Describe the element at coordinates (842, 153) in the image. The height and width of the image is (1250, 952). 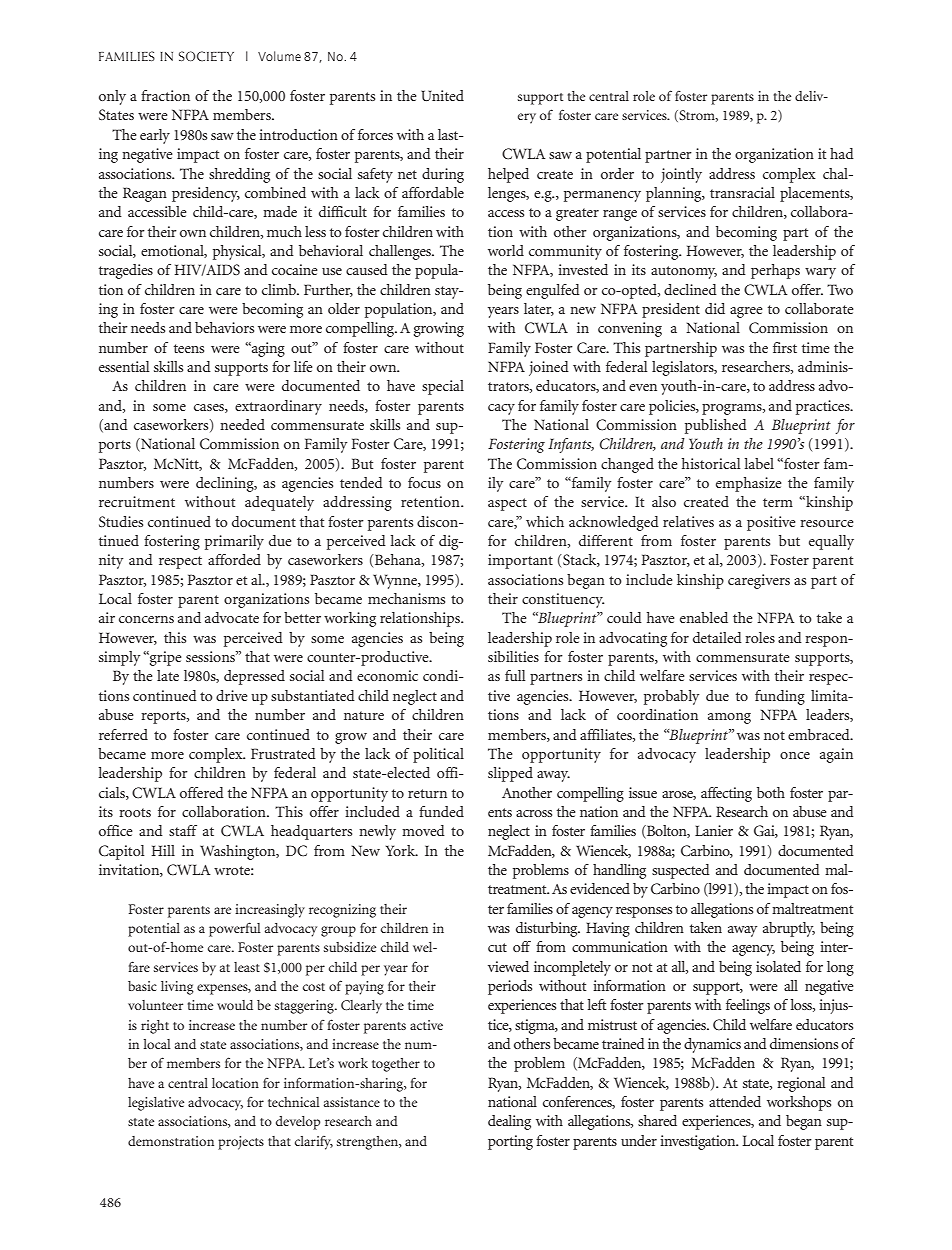
I see `had` at that location.
